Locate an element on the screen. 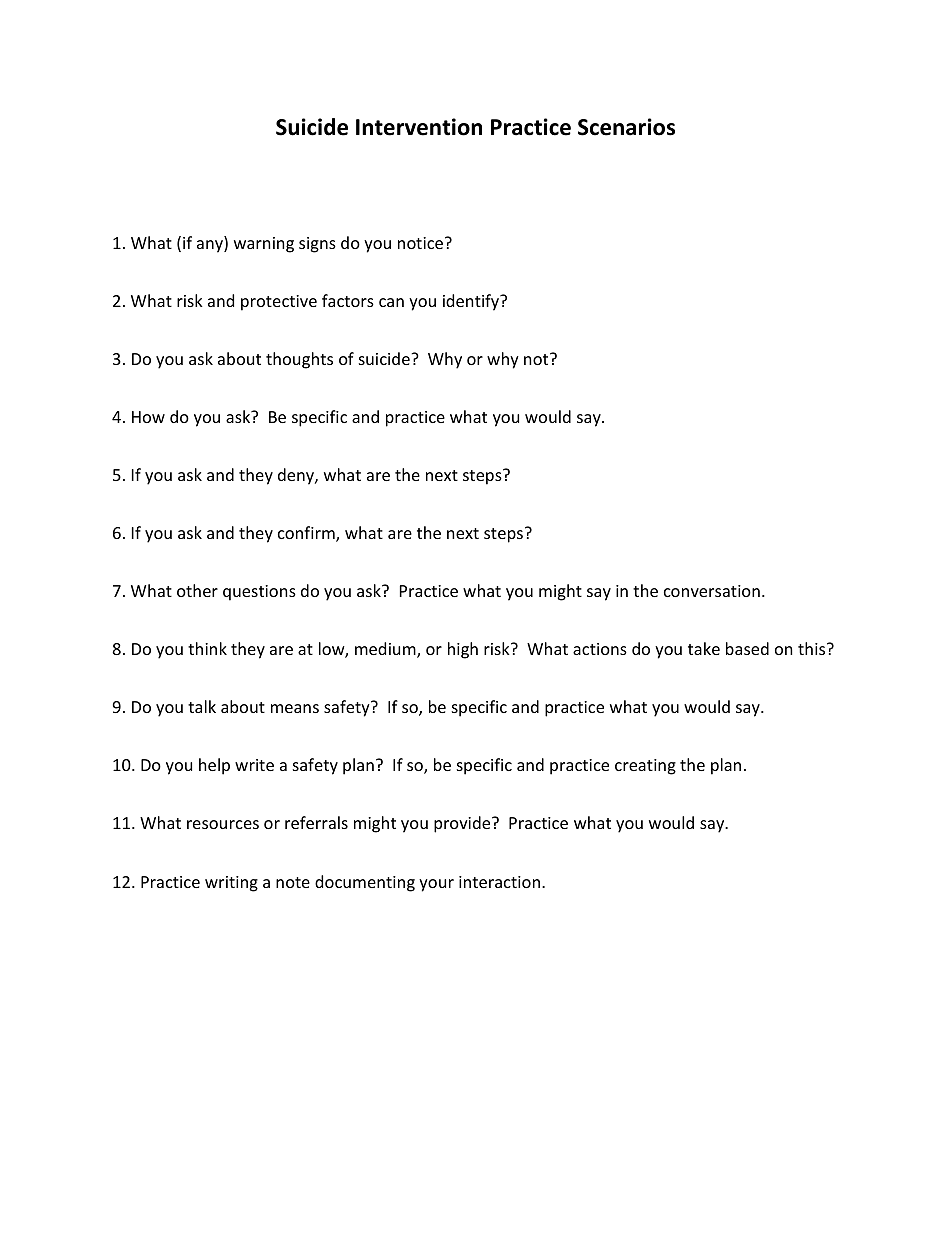 Image resolution: width=952 pixels, height=1233 pixels. Intervention is located at coordinates (419, 127).
